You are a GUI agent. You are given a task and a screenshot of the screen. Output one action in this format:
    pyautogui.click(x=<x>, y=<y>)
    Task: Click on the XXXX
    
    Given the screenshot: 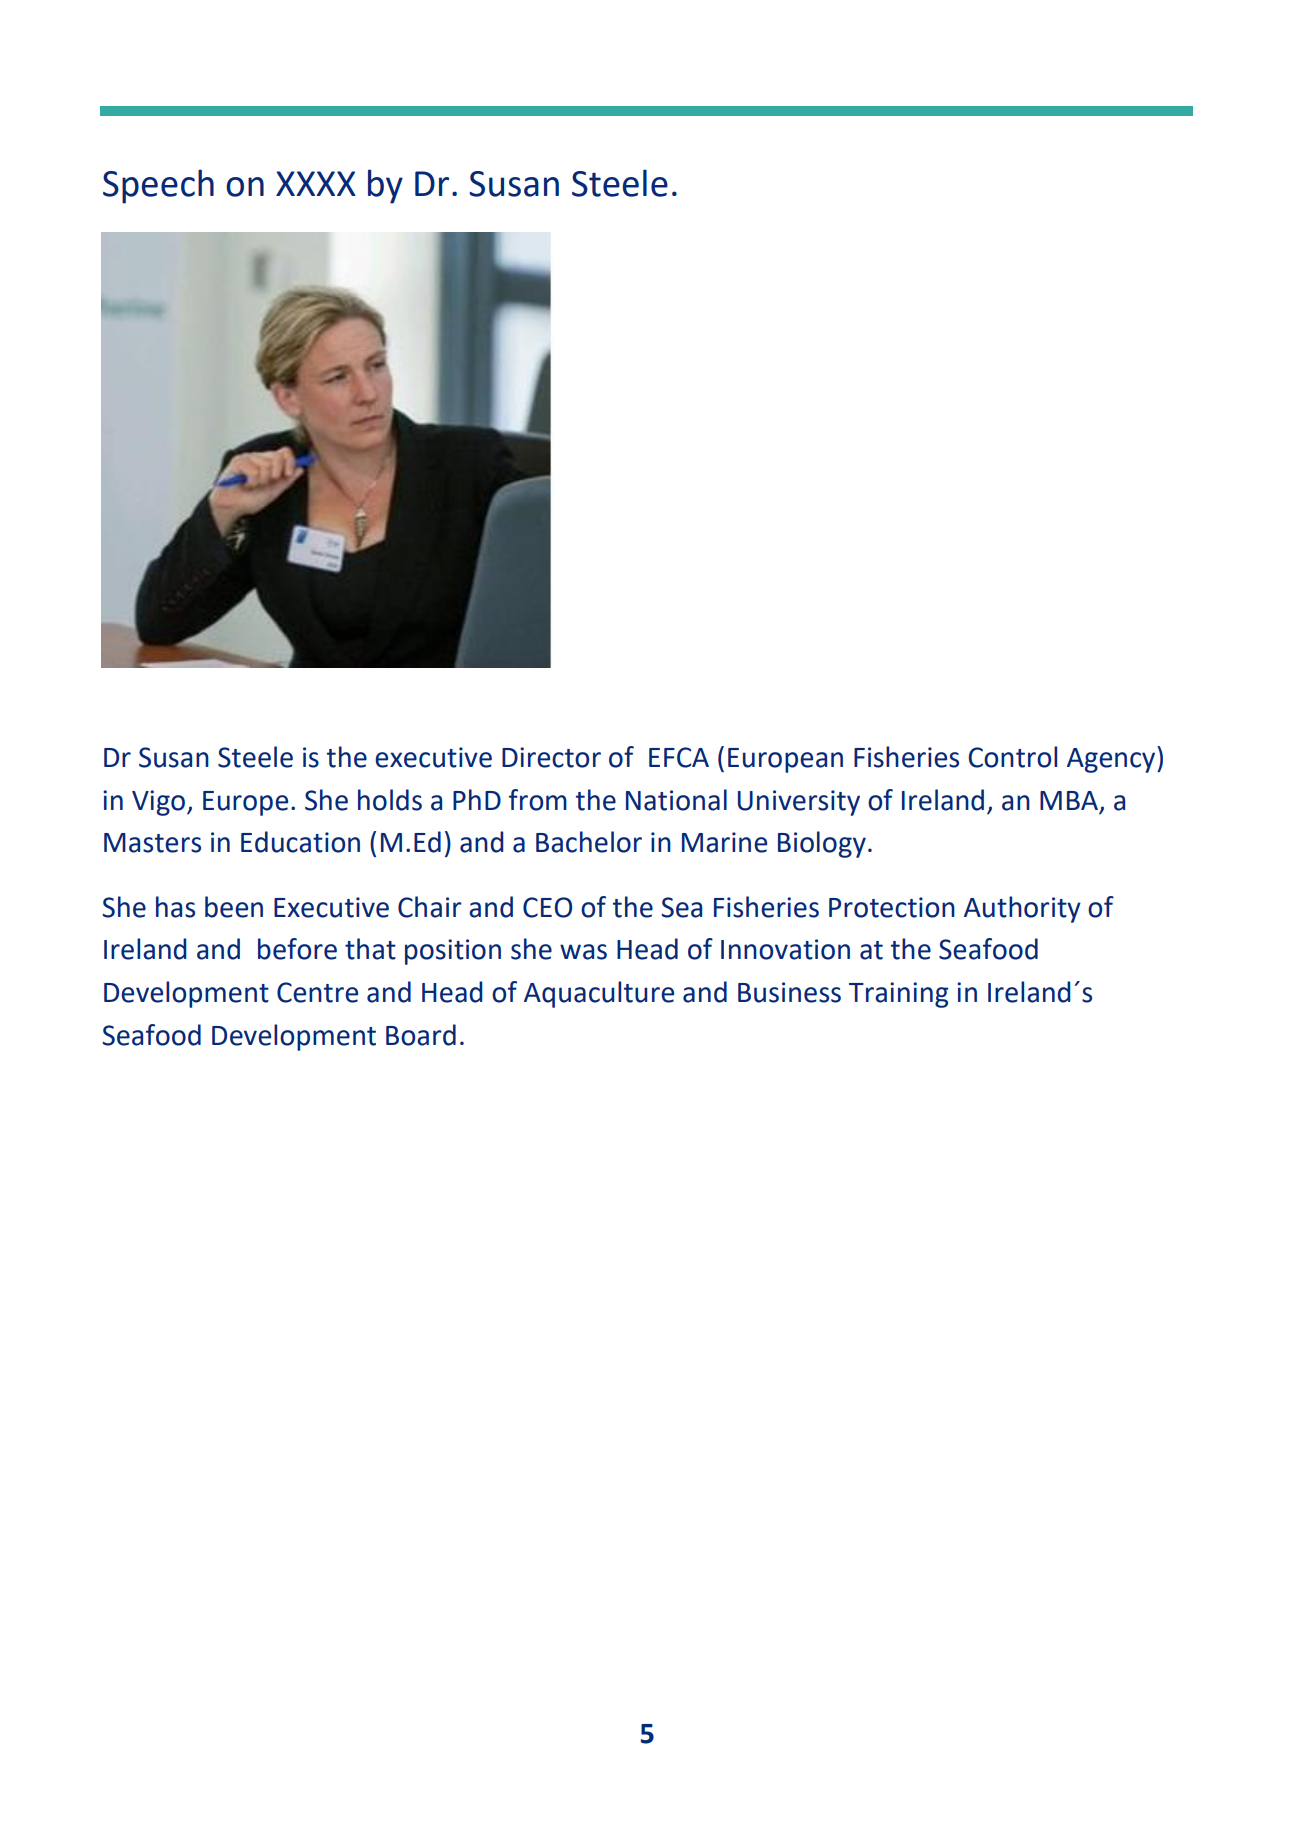 What is the action you would take?
    pyautogui.click(x=316, y=183)
